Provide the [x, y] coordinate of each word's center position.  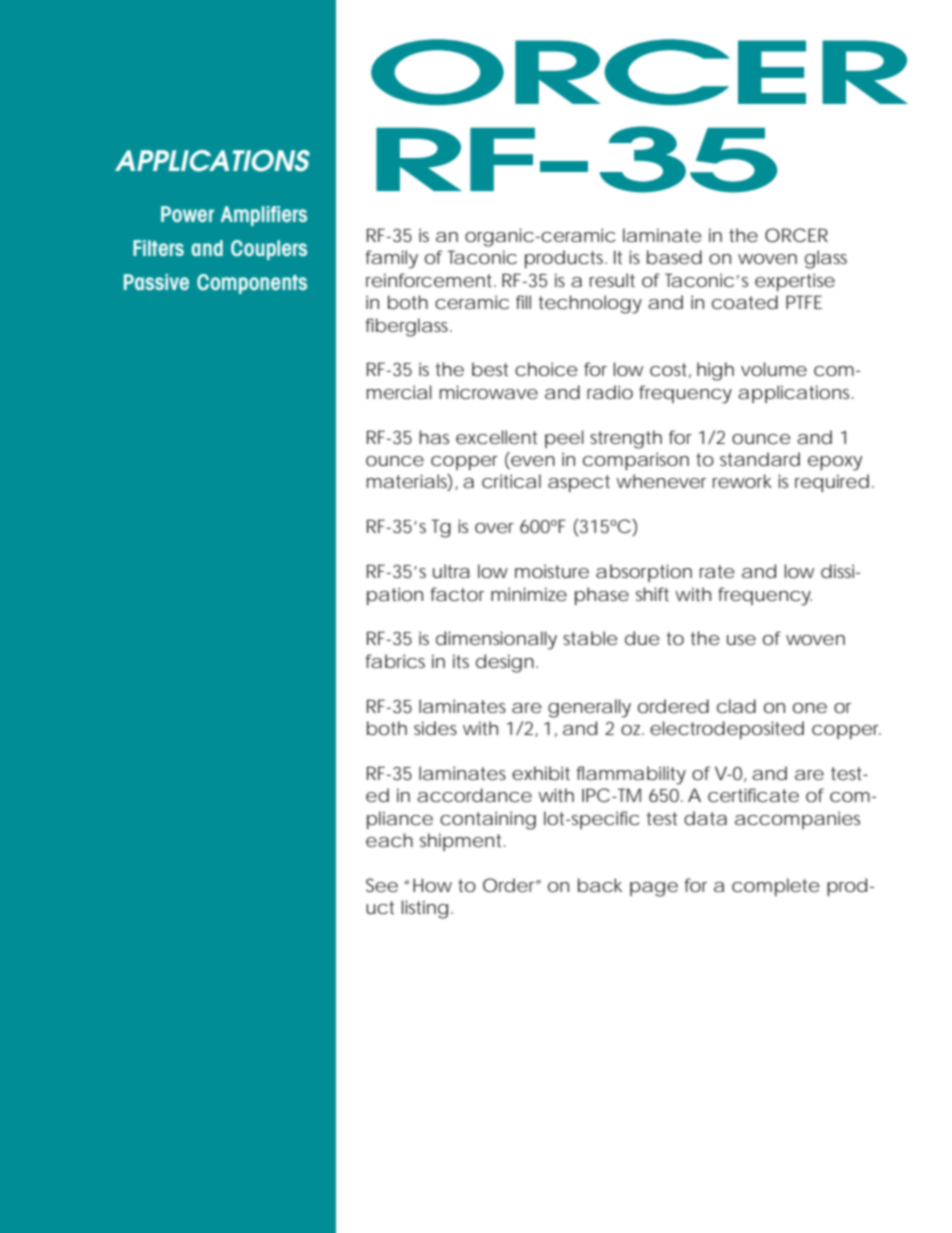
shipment [462, 842]
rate [717, 571]
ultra [451, 571]
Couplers [269, 250]
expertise [795, 282]
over [494, 528]
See [382, 885]
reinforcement [431, 280]
